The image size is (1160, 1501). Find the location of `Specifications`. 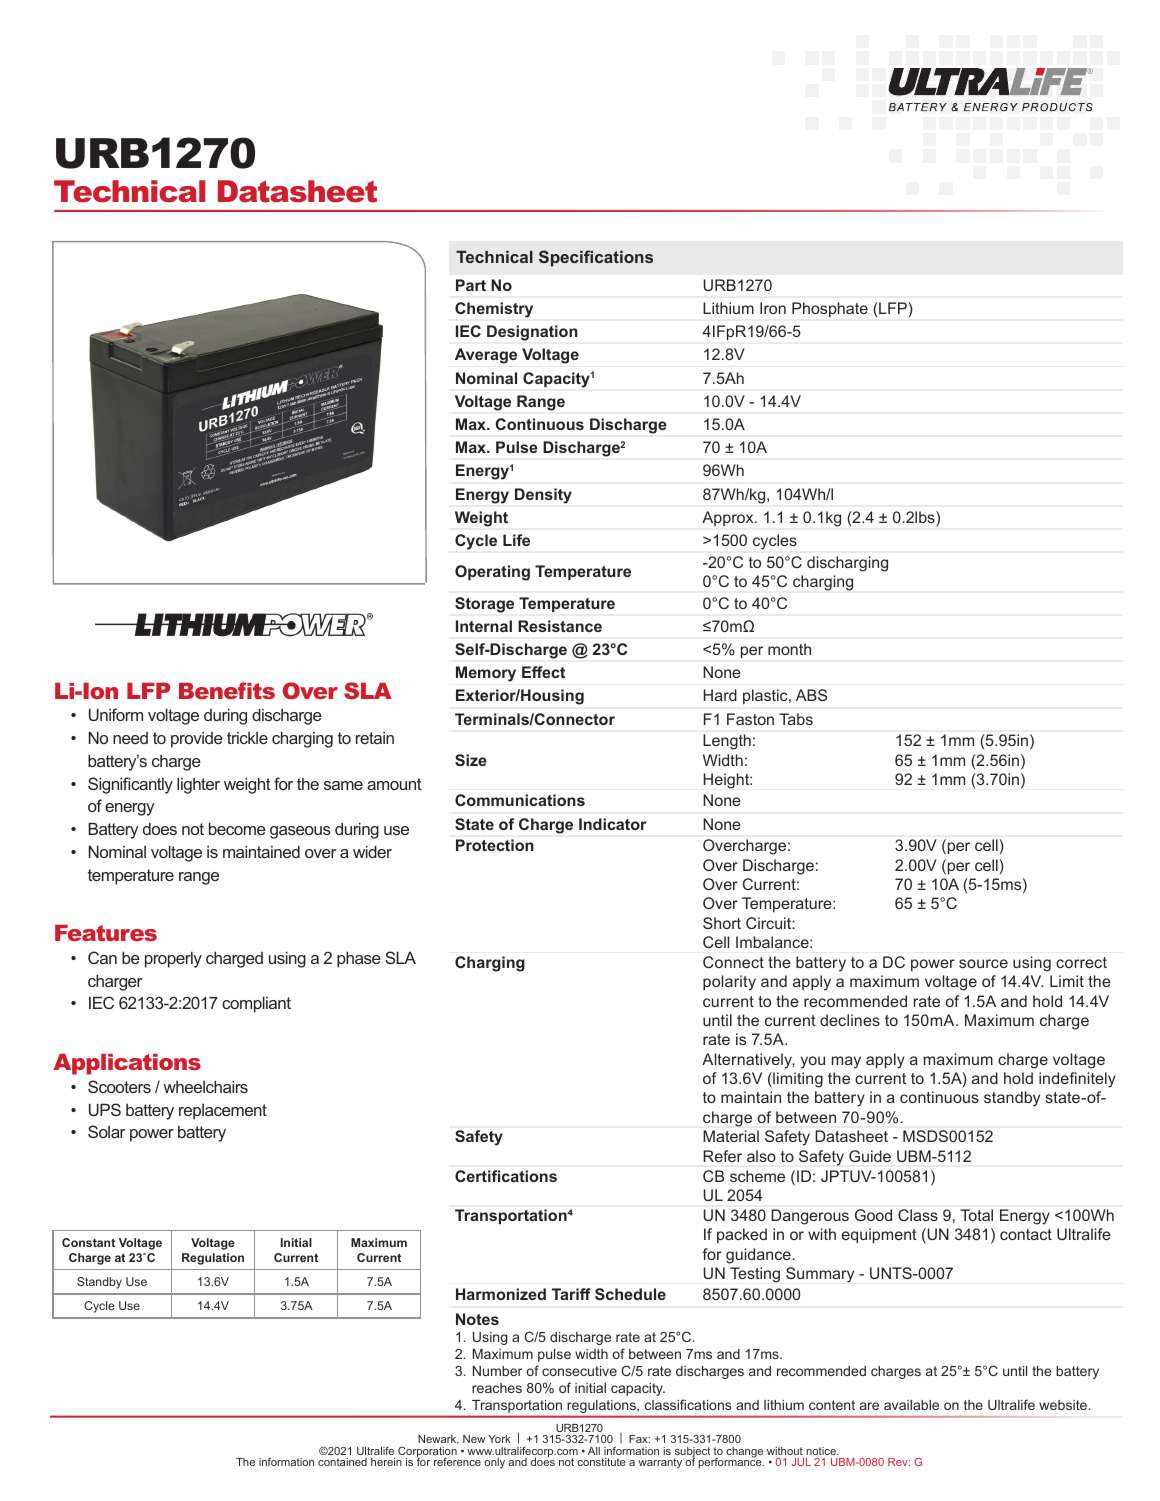

Specifications is located at coordinates (596, 258).
